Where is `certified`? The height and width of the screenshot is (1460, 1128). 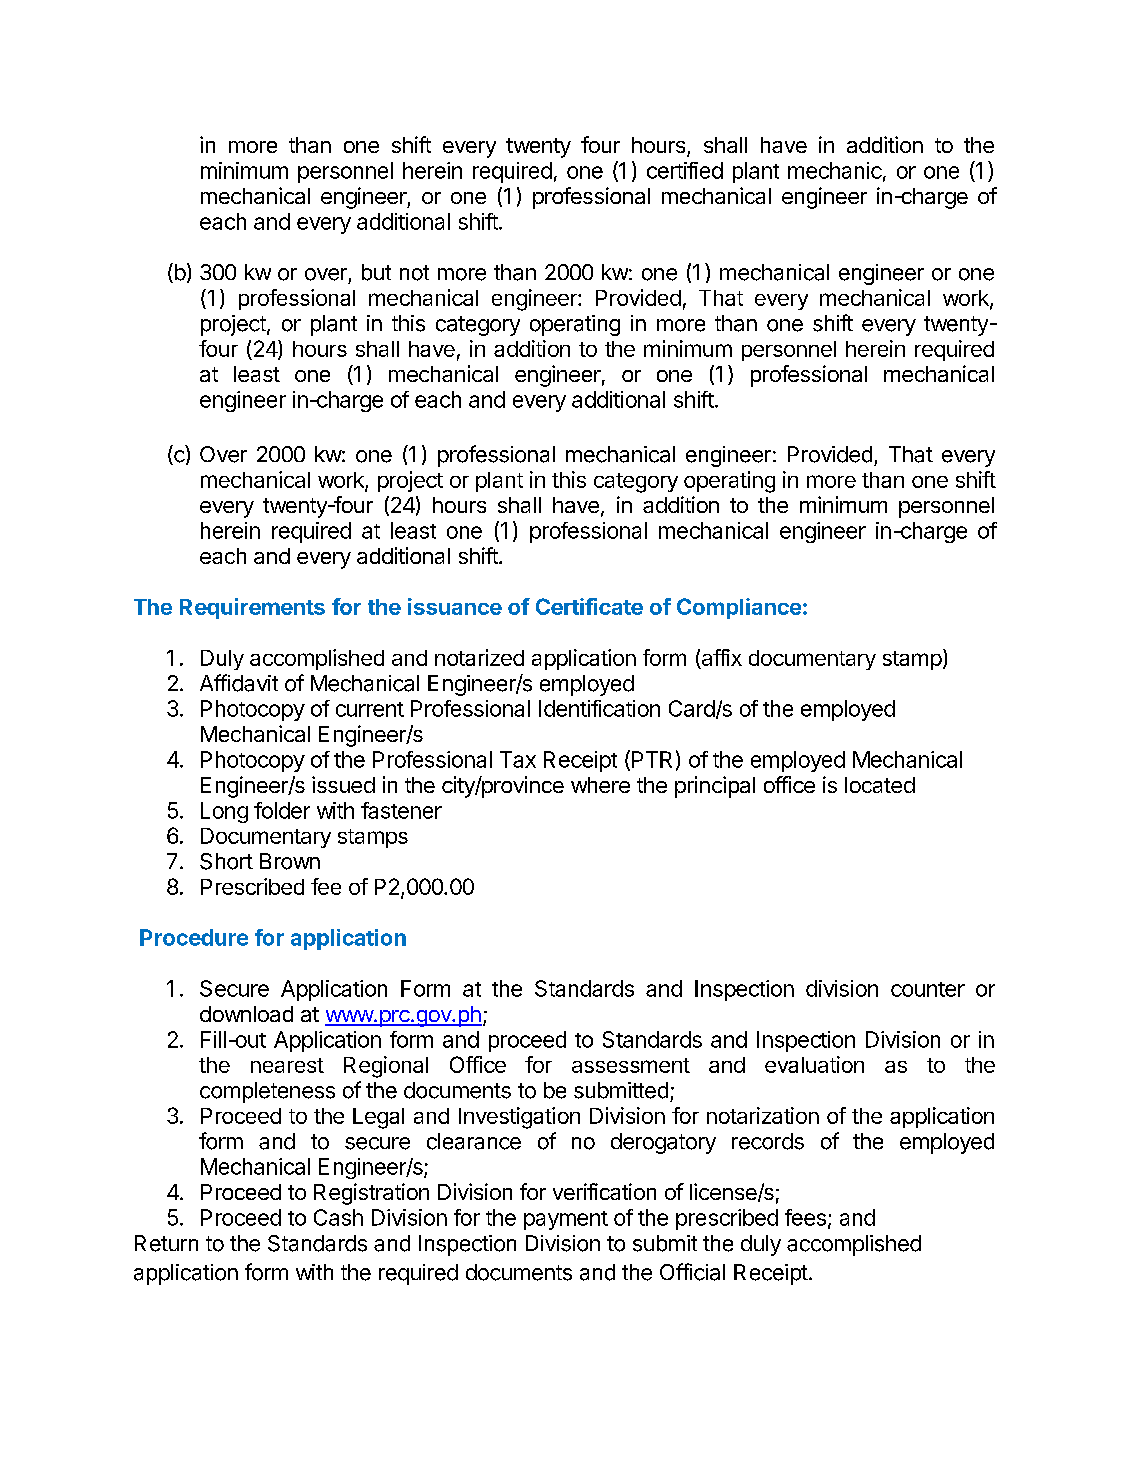 certified is located at coordinates (685, 170).
